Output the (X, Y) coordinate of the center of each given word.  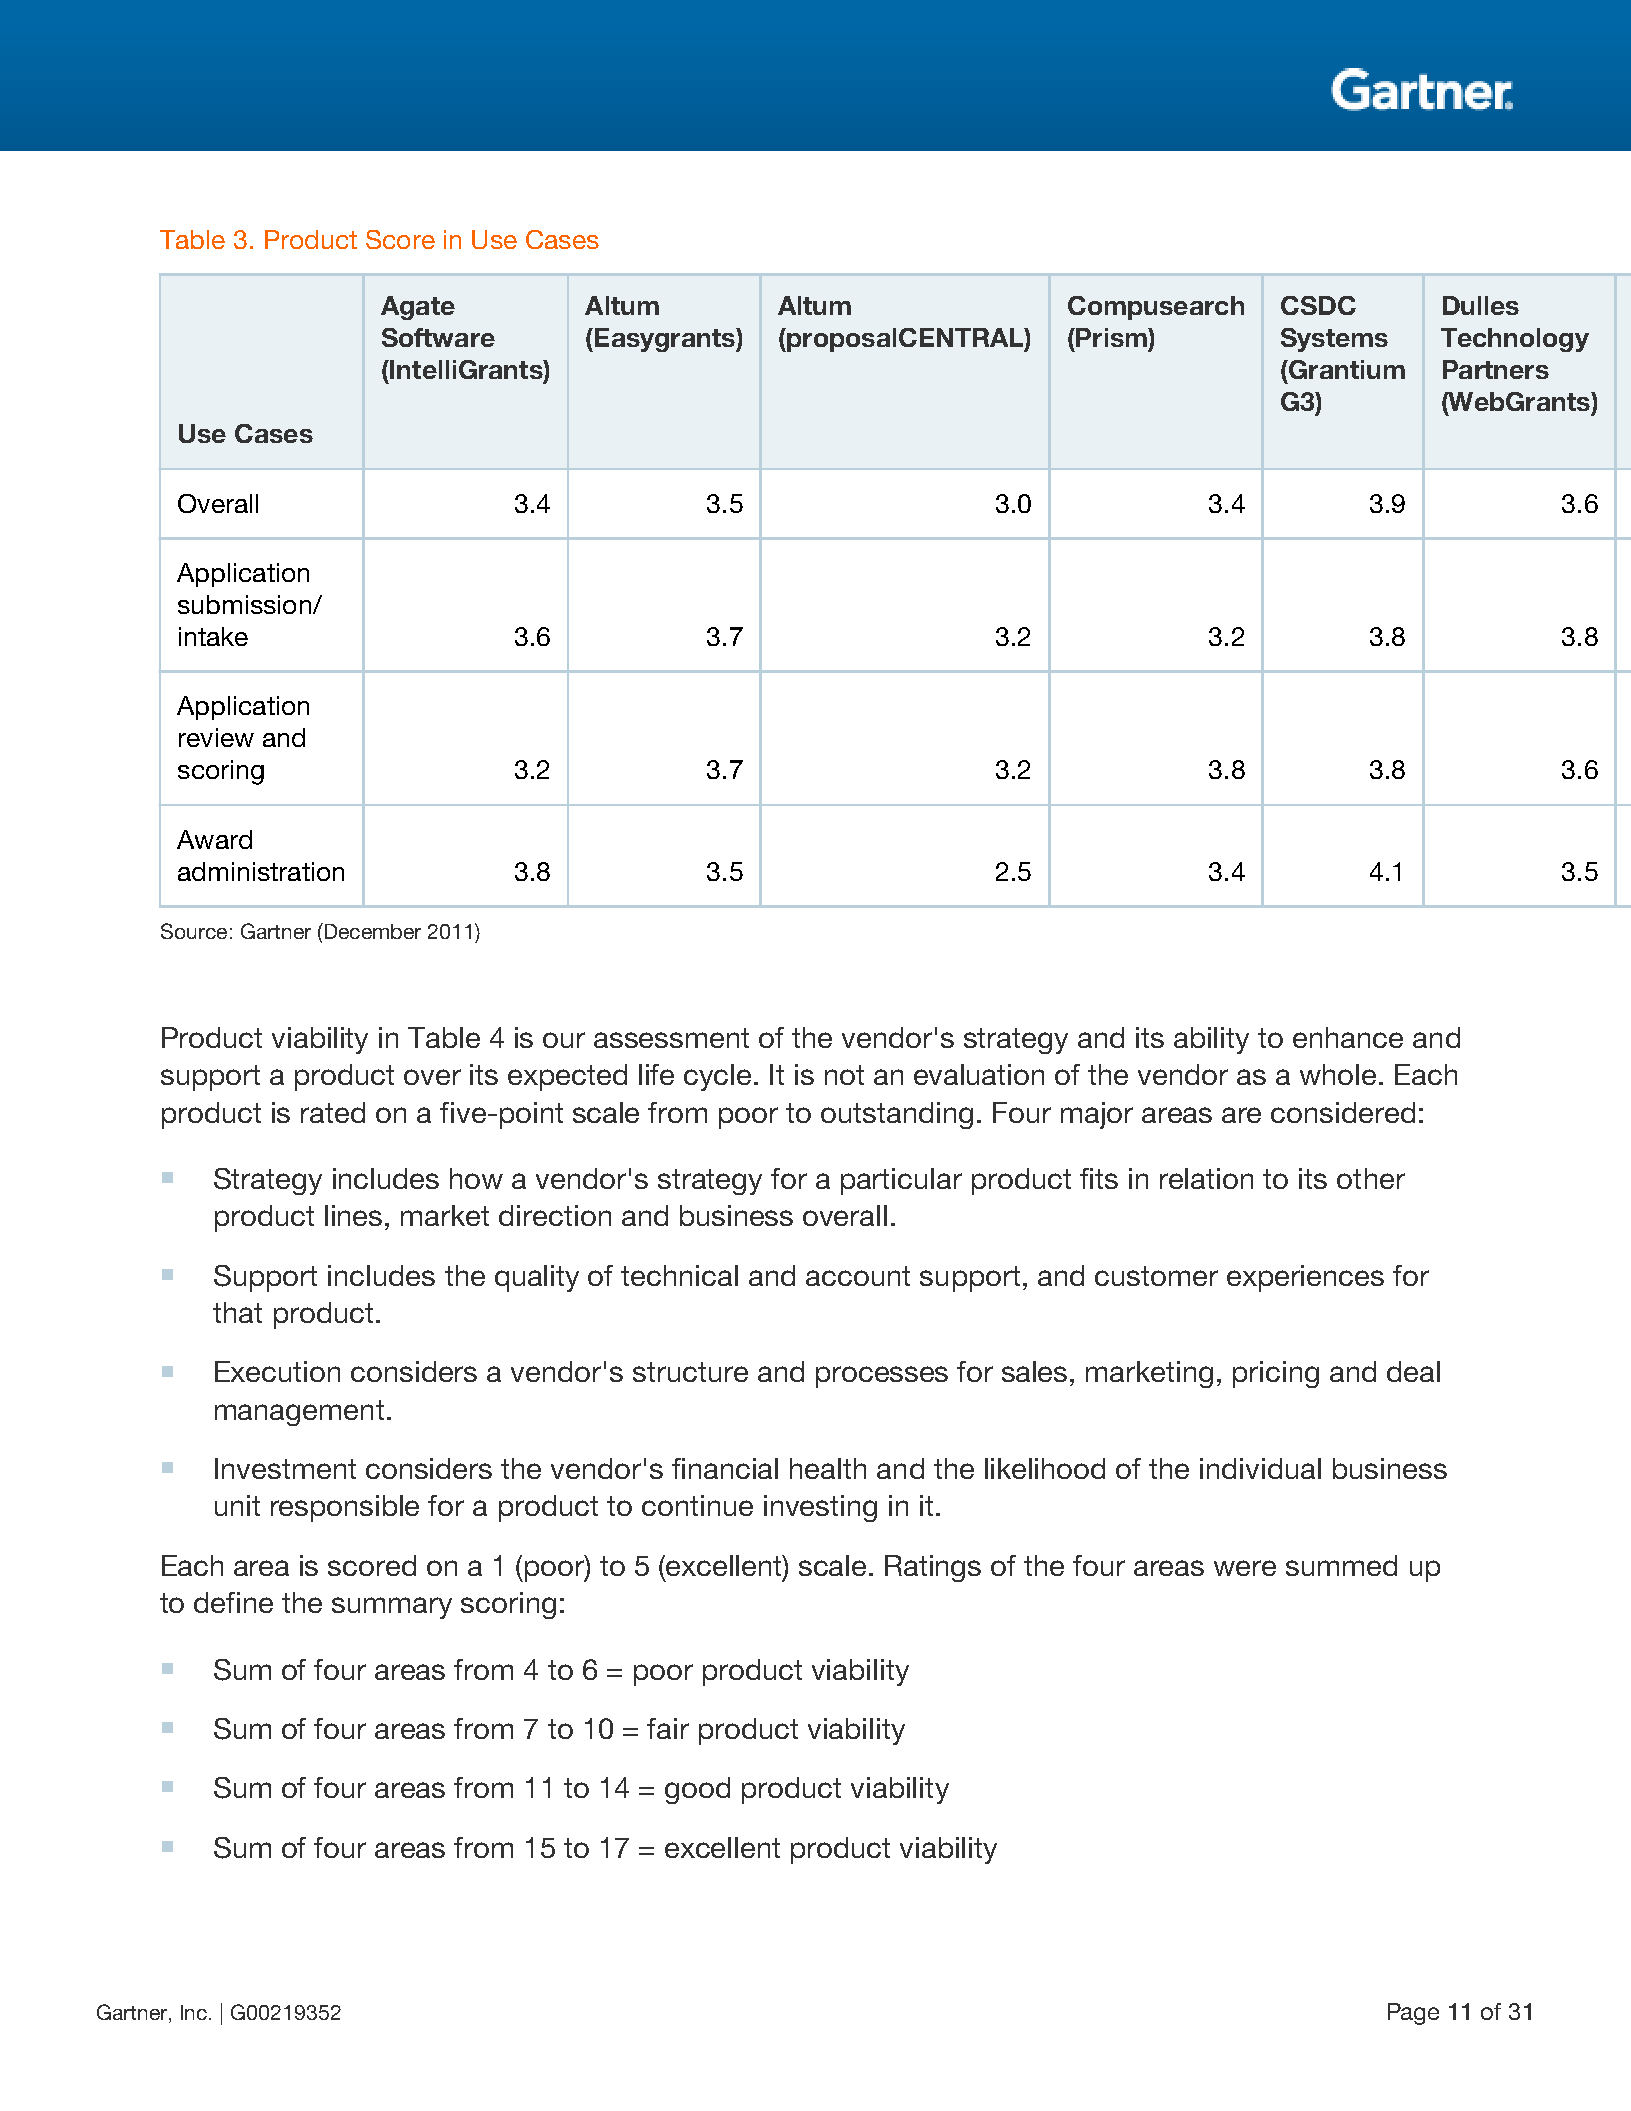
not (844, 1075)
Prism (1111, 337)
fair (668, 1728)
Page (1413, 2014)
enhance (1348, 1037)
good (697, 1790)
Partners (1496, 369)
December (371, 931)
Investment (285, 1468)
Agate (418, 308)
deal (1413, 1371)
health (828, 1468)
